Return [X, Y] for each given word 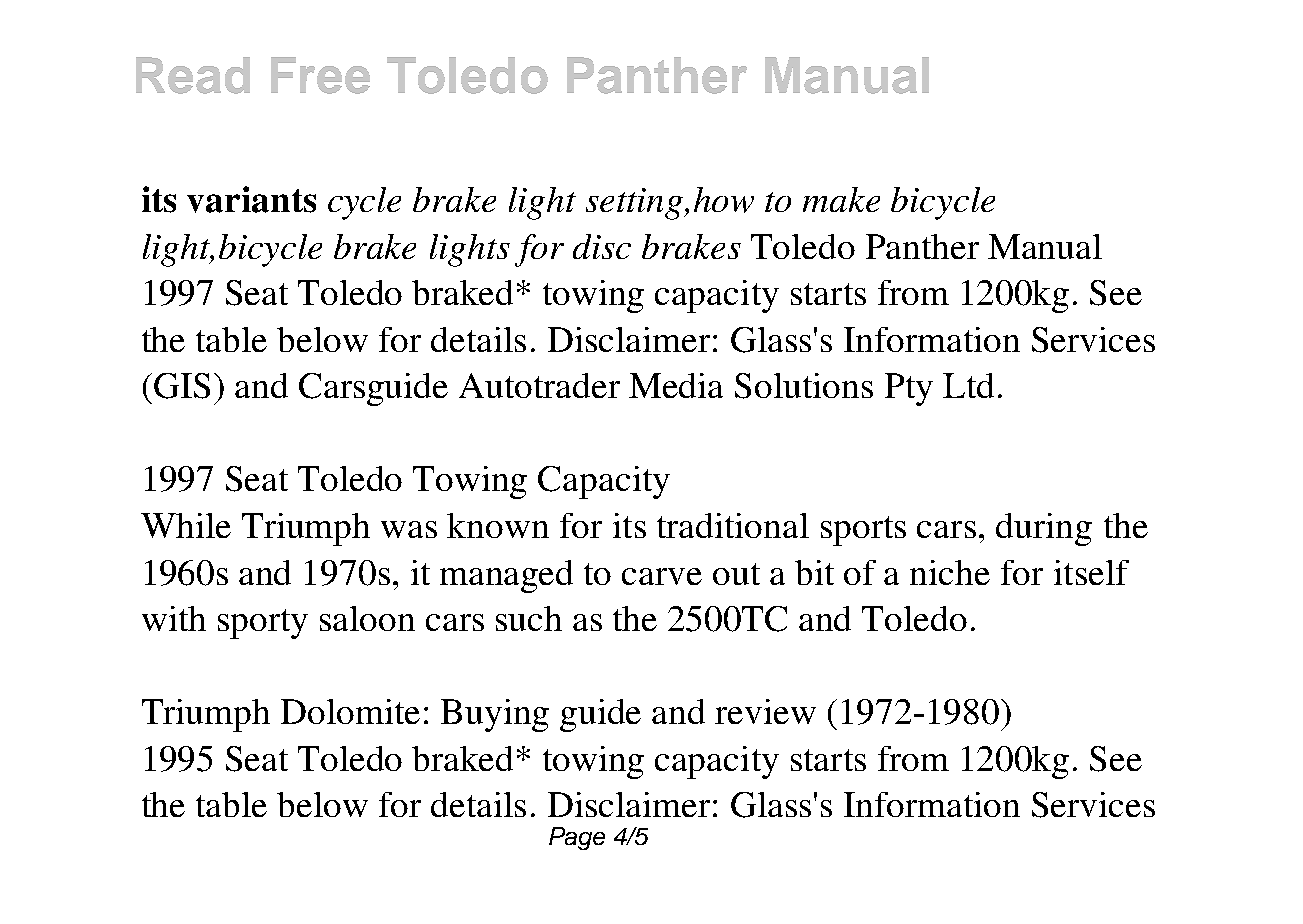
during [1044, 529]
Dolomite [350, 711]
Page [577, 838]
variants [251, 199]
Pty [909, 389]
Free [320, 75]
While [186, 525]
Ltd [968, 385]
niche [950, 572]
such [529, 618]
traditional [733, 525]
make [841, 199]
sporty [263, 624]
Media [676, 385]
